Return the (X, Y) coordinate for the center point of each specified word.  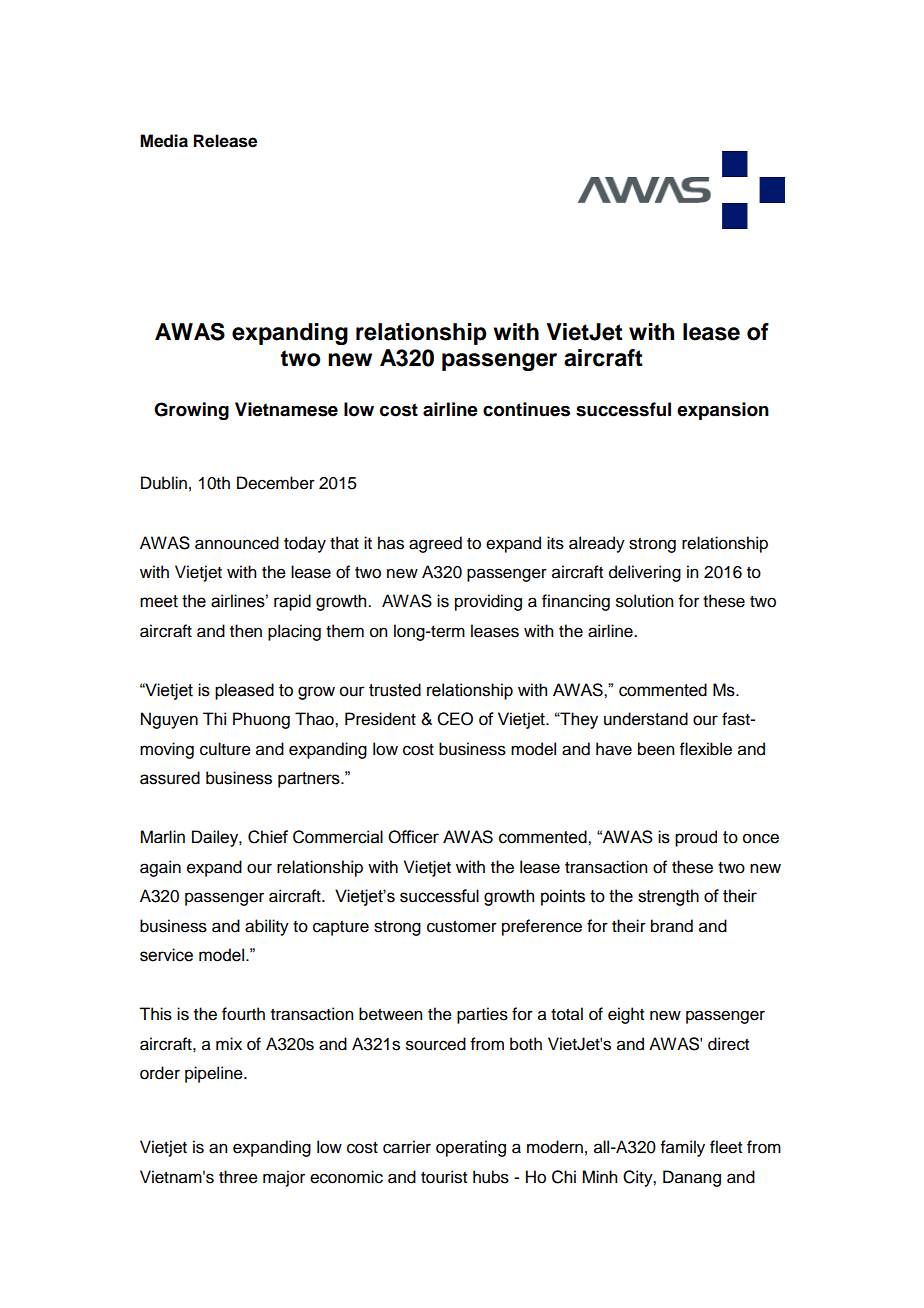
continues (526, 409)
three (238, 1177)
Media (164, 141)
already (597, 544)
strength (668, 897)
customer (462, 927)
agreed (435, 544)
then (246, 631)
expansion (723, 411)
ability (267, 927)
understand (646, 719)
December (276, 483)
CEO (455, 719)
